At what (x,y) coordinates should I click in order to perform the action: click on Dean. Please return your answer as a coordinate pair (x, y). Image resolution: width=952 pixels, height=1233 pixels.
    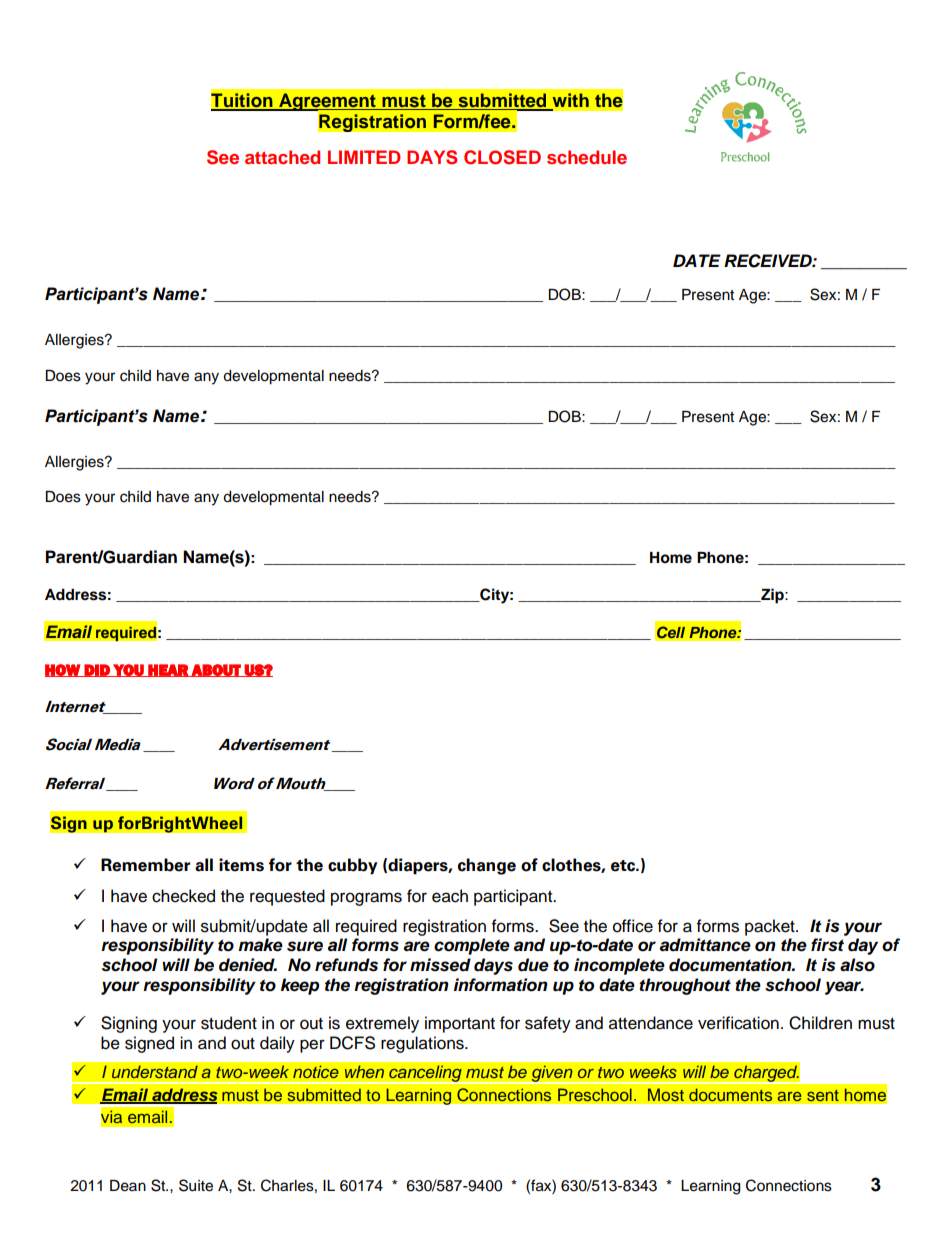
    Looking at the image, I should click on (128, 1186).
